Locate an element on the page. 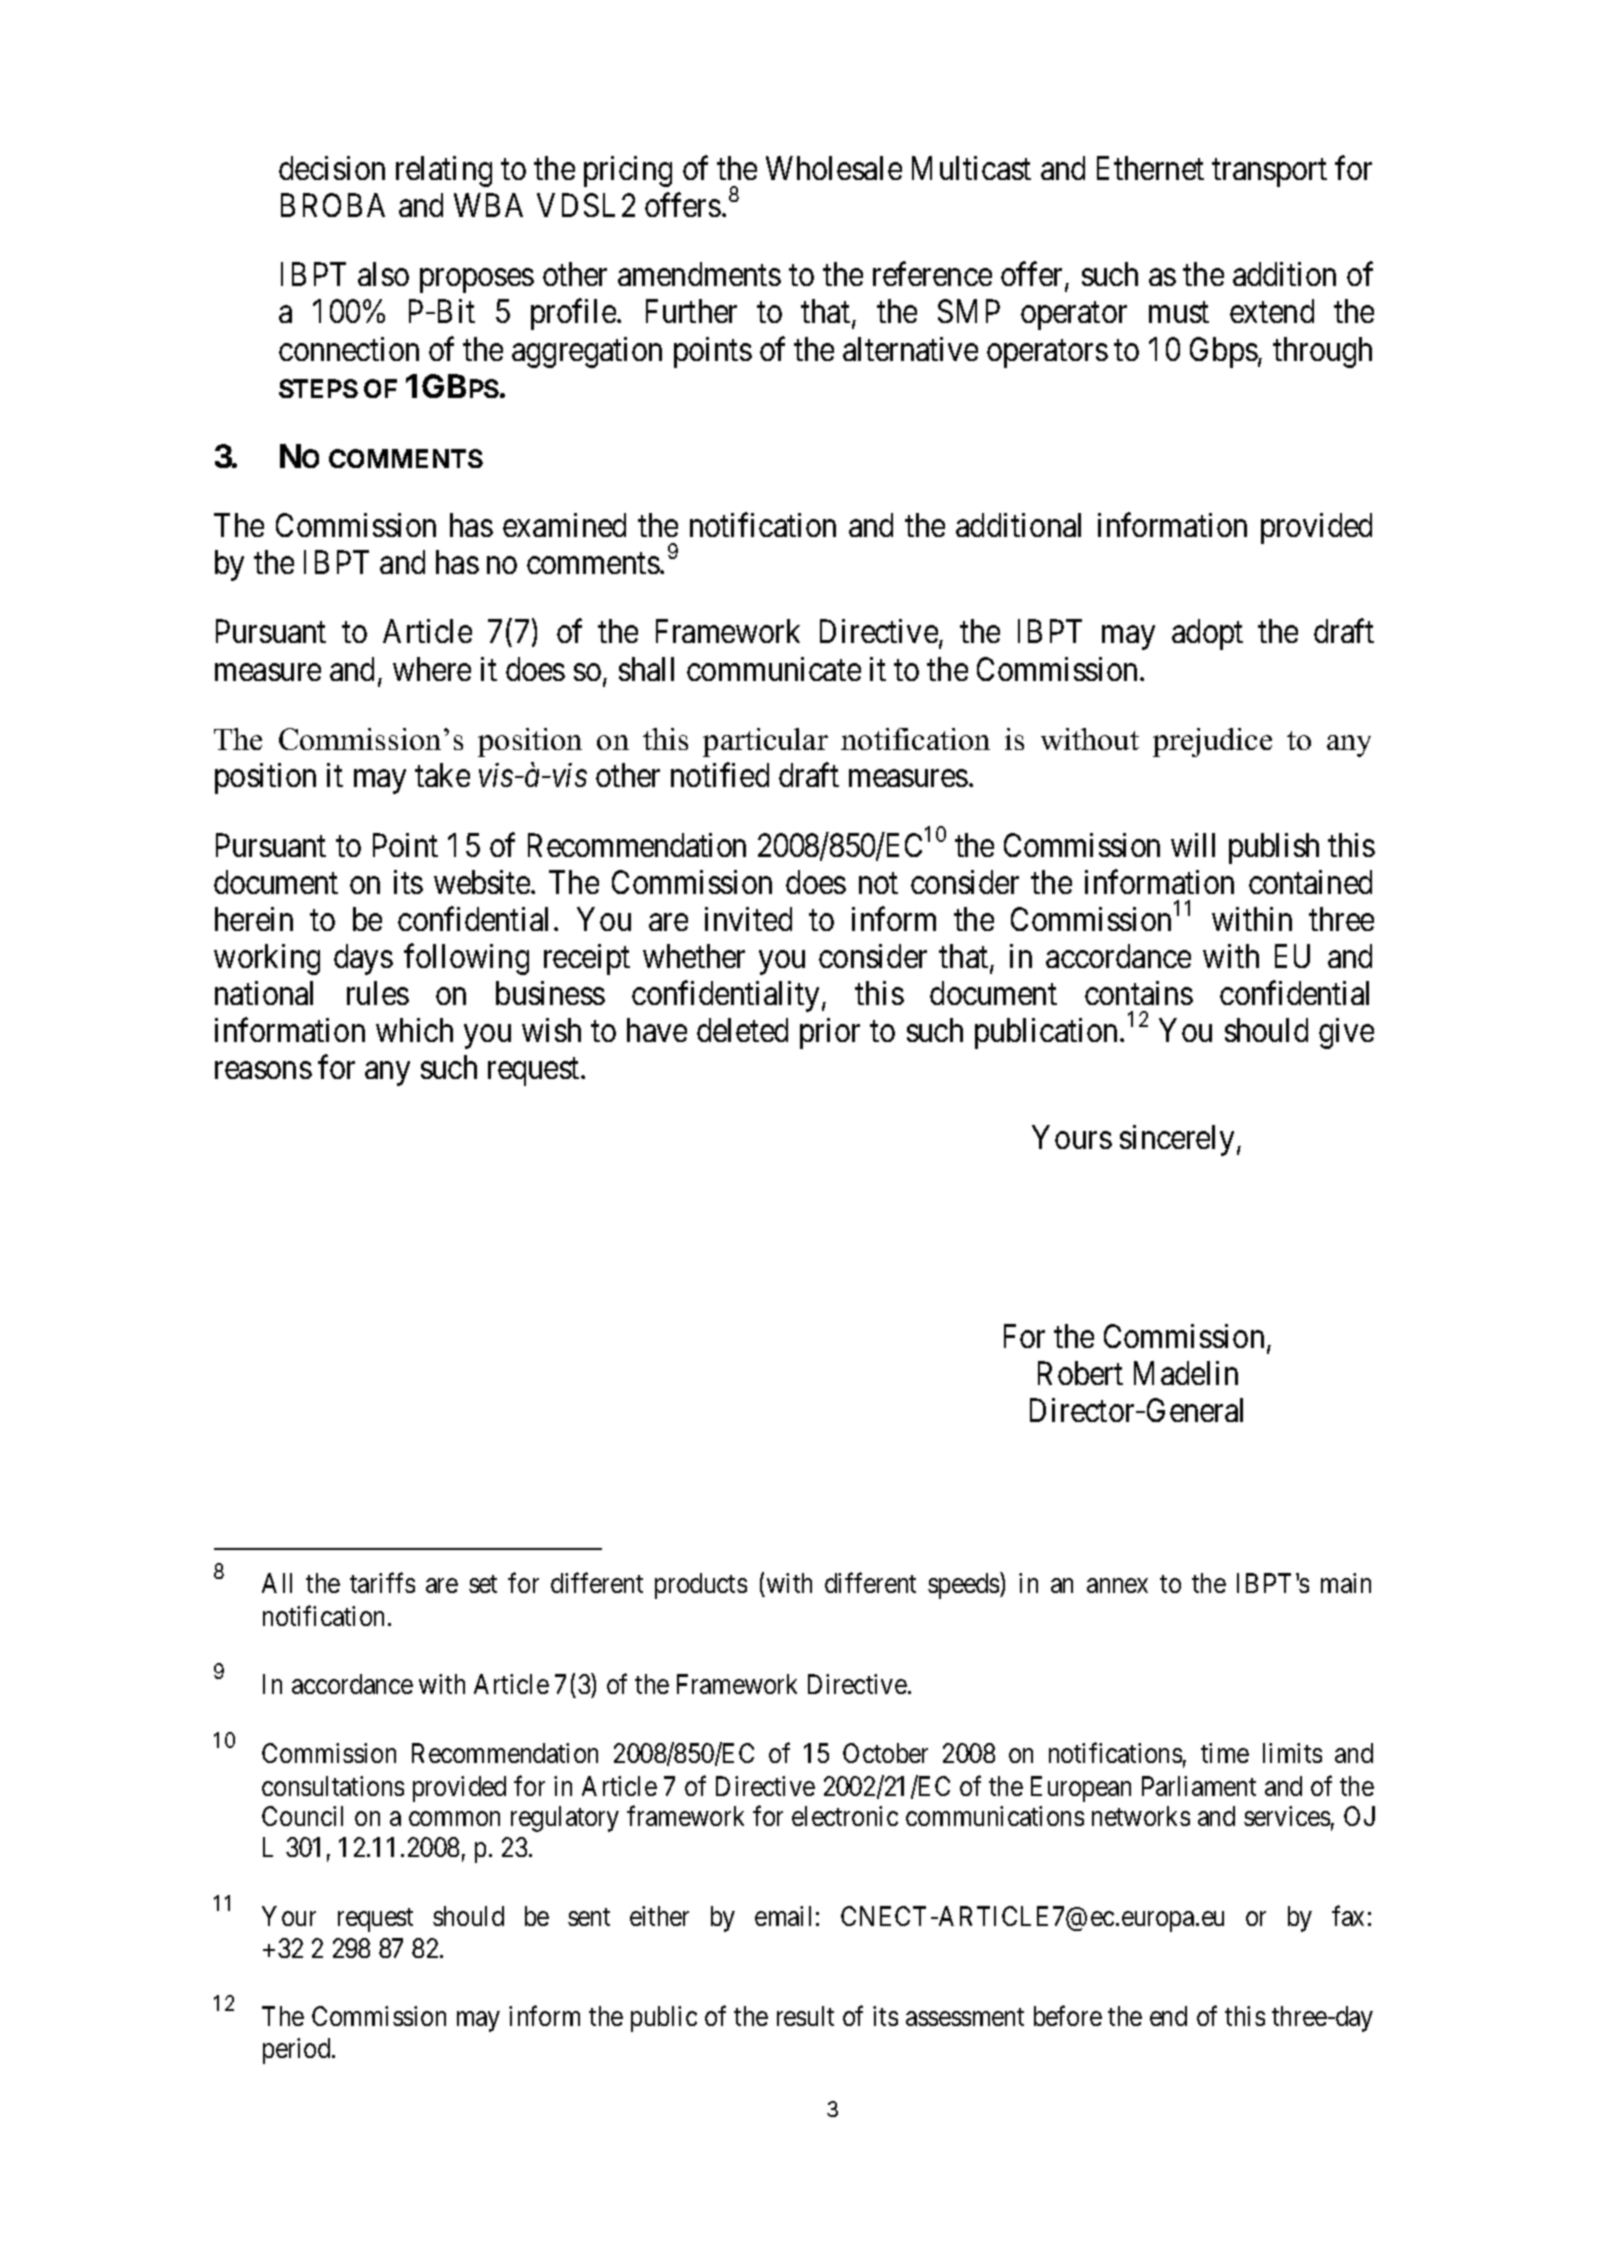 This image has width=1603, height=2267. where is located at coordinates (432, 669).
